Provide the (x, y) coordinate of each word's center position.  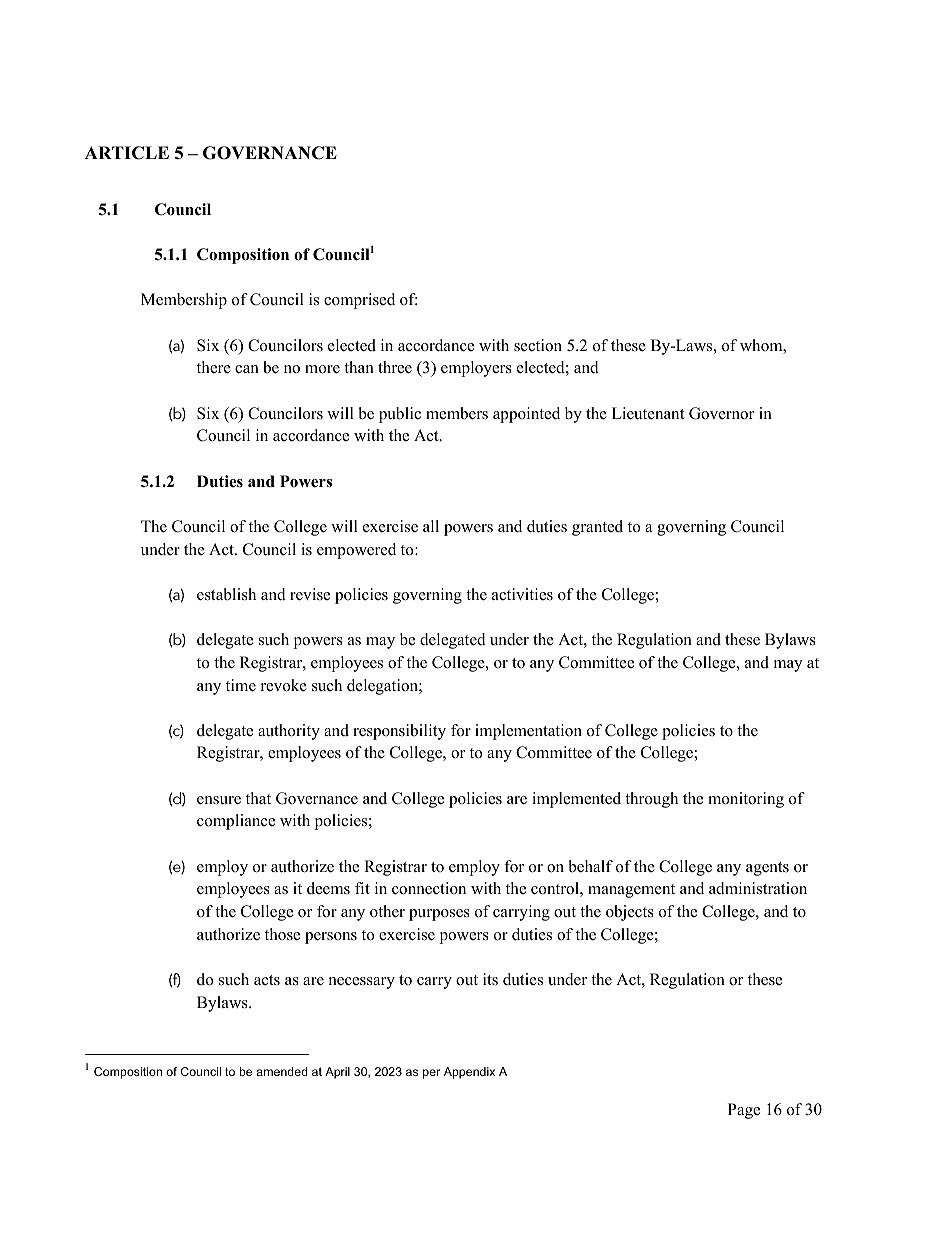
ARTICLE (127, 153)
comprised (359, 301)
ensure (219, 800)
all (431, 526)
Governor (721, 413)
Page (744, 1111)
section (538, 345)
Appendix (469, 1073)
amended (282, 1071)
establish (226, 594)
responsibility (399, 732)
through (651, 800)
